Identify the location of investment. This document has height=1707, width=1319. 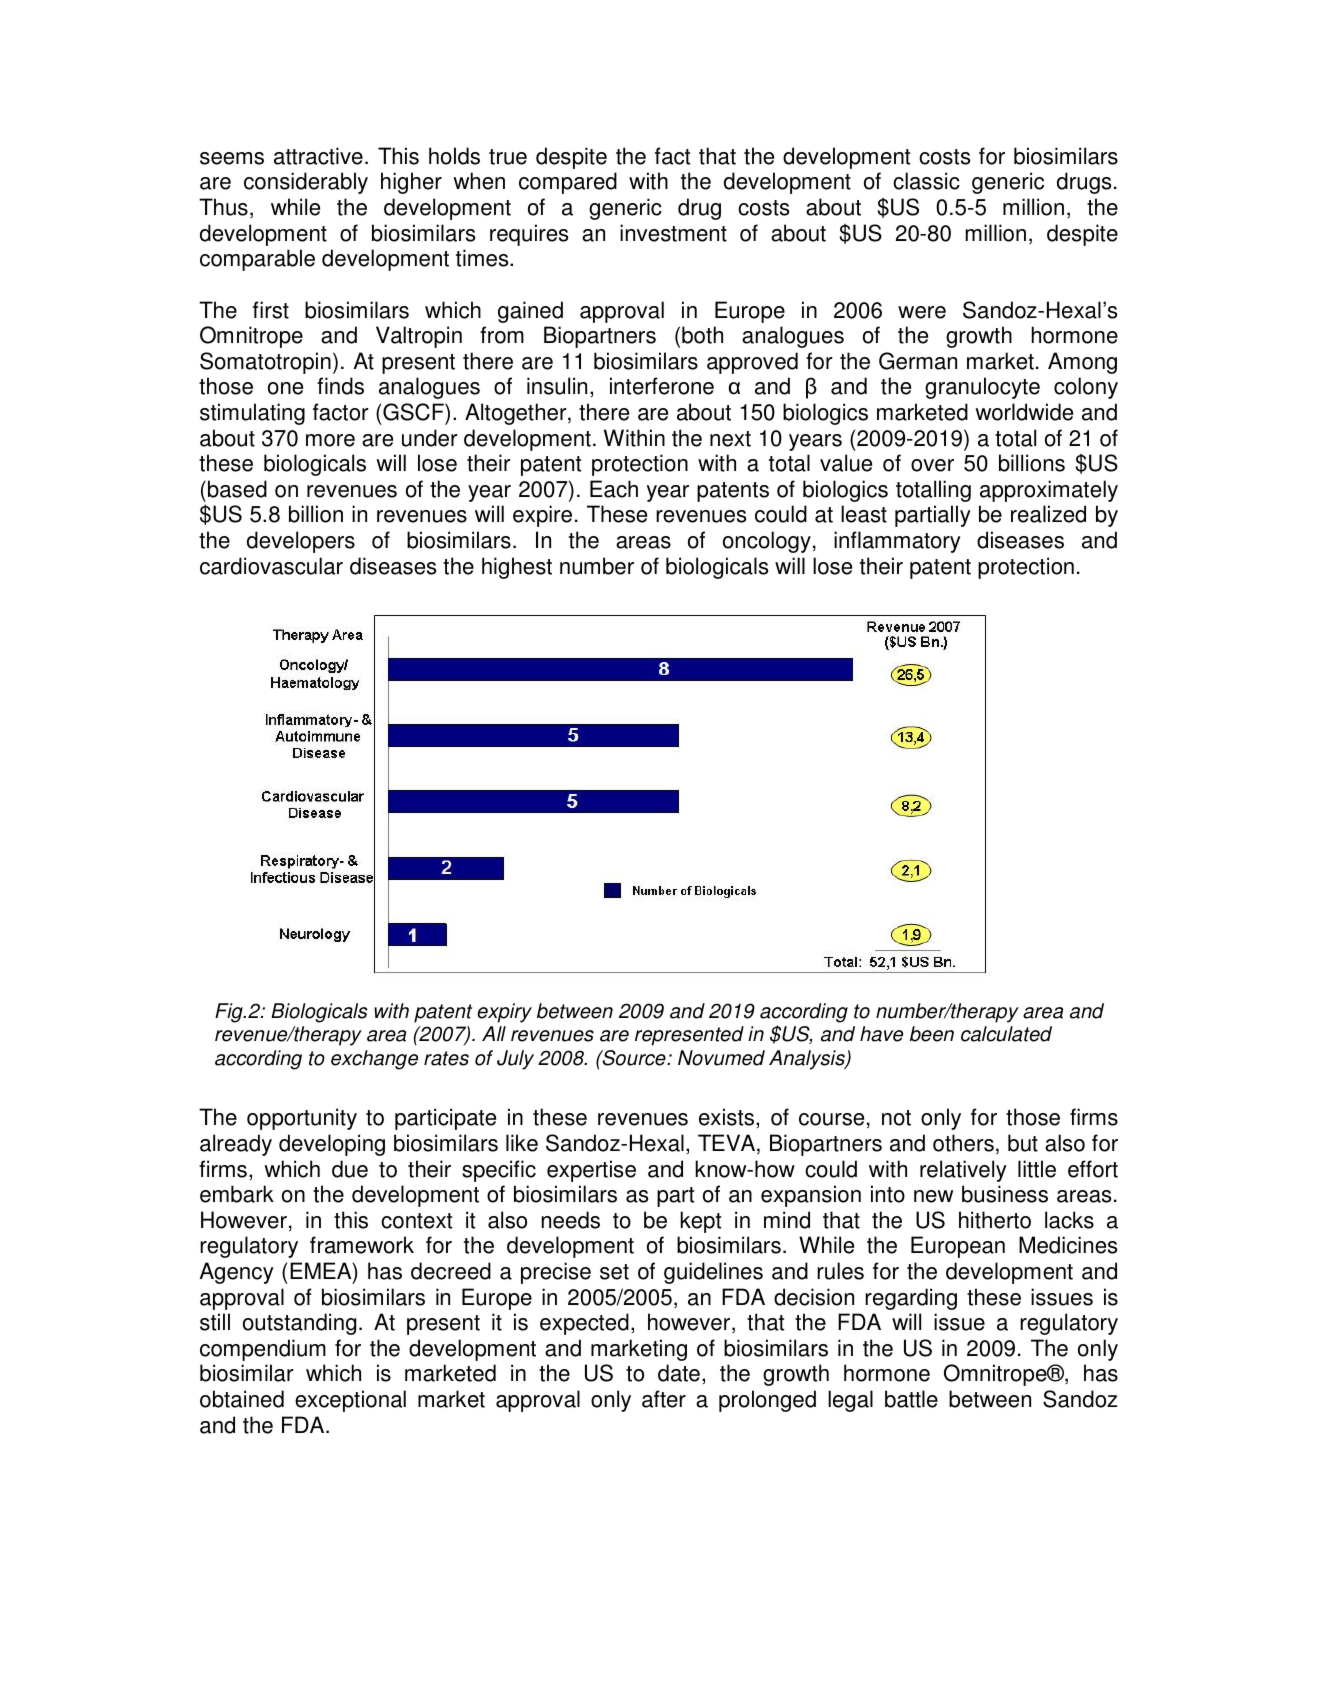
(673, 233).
